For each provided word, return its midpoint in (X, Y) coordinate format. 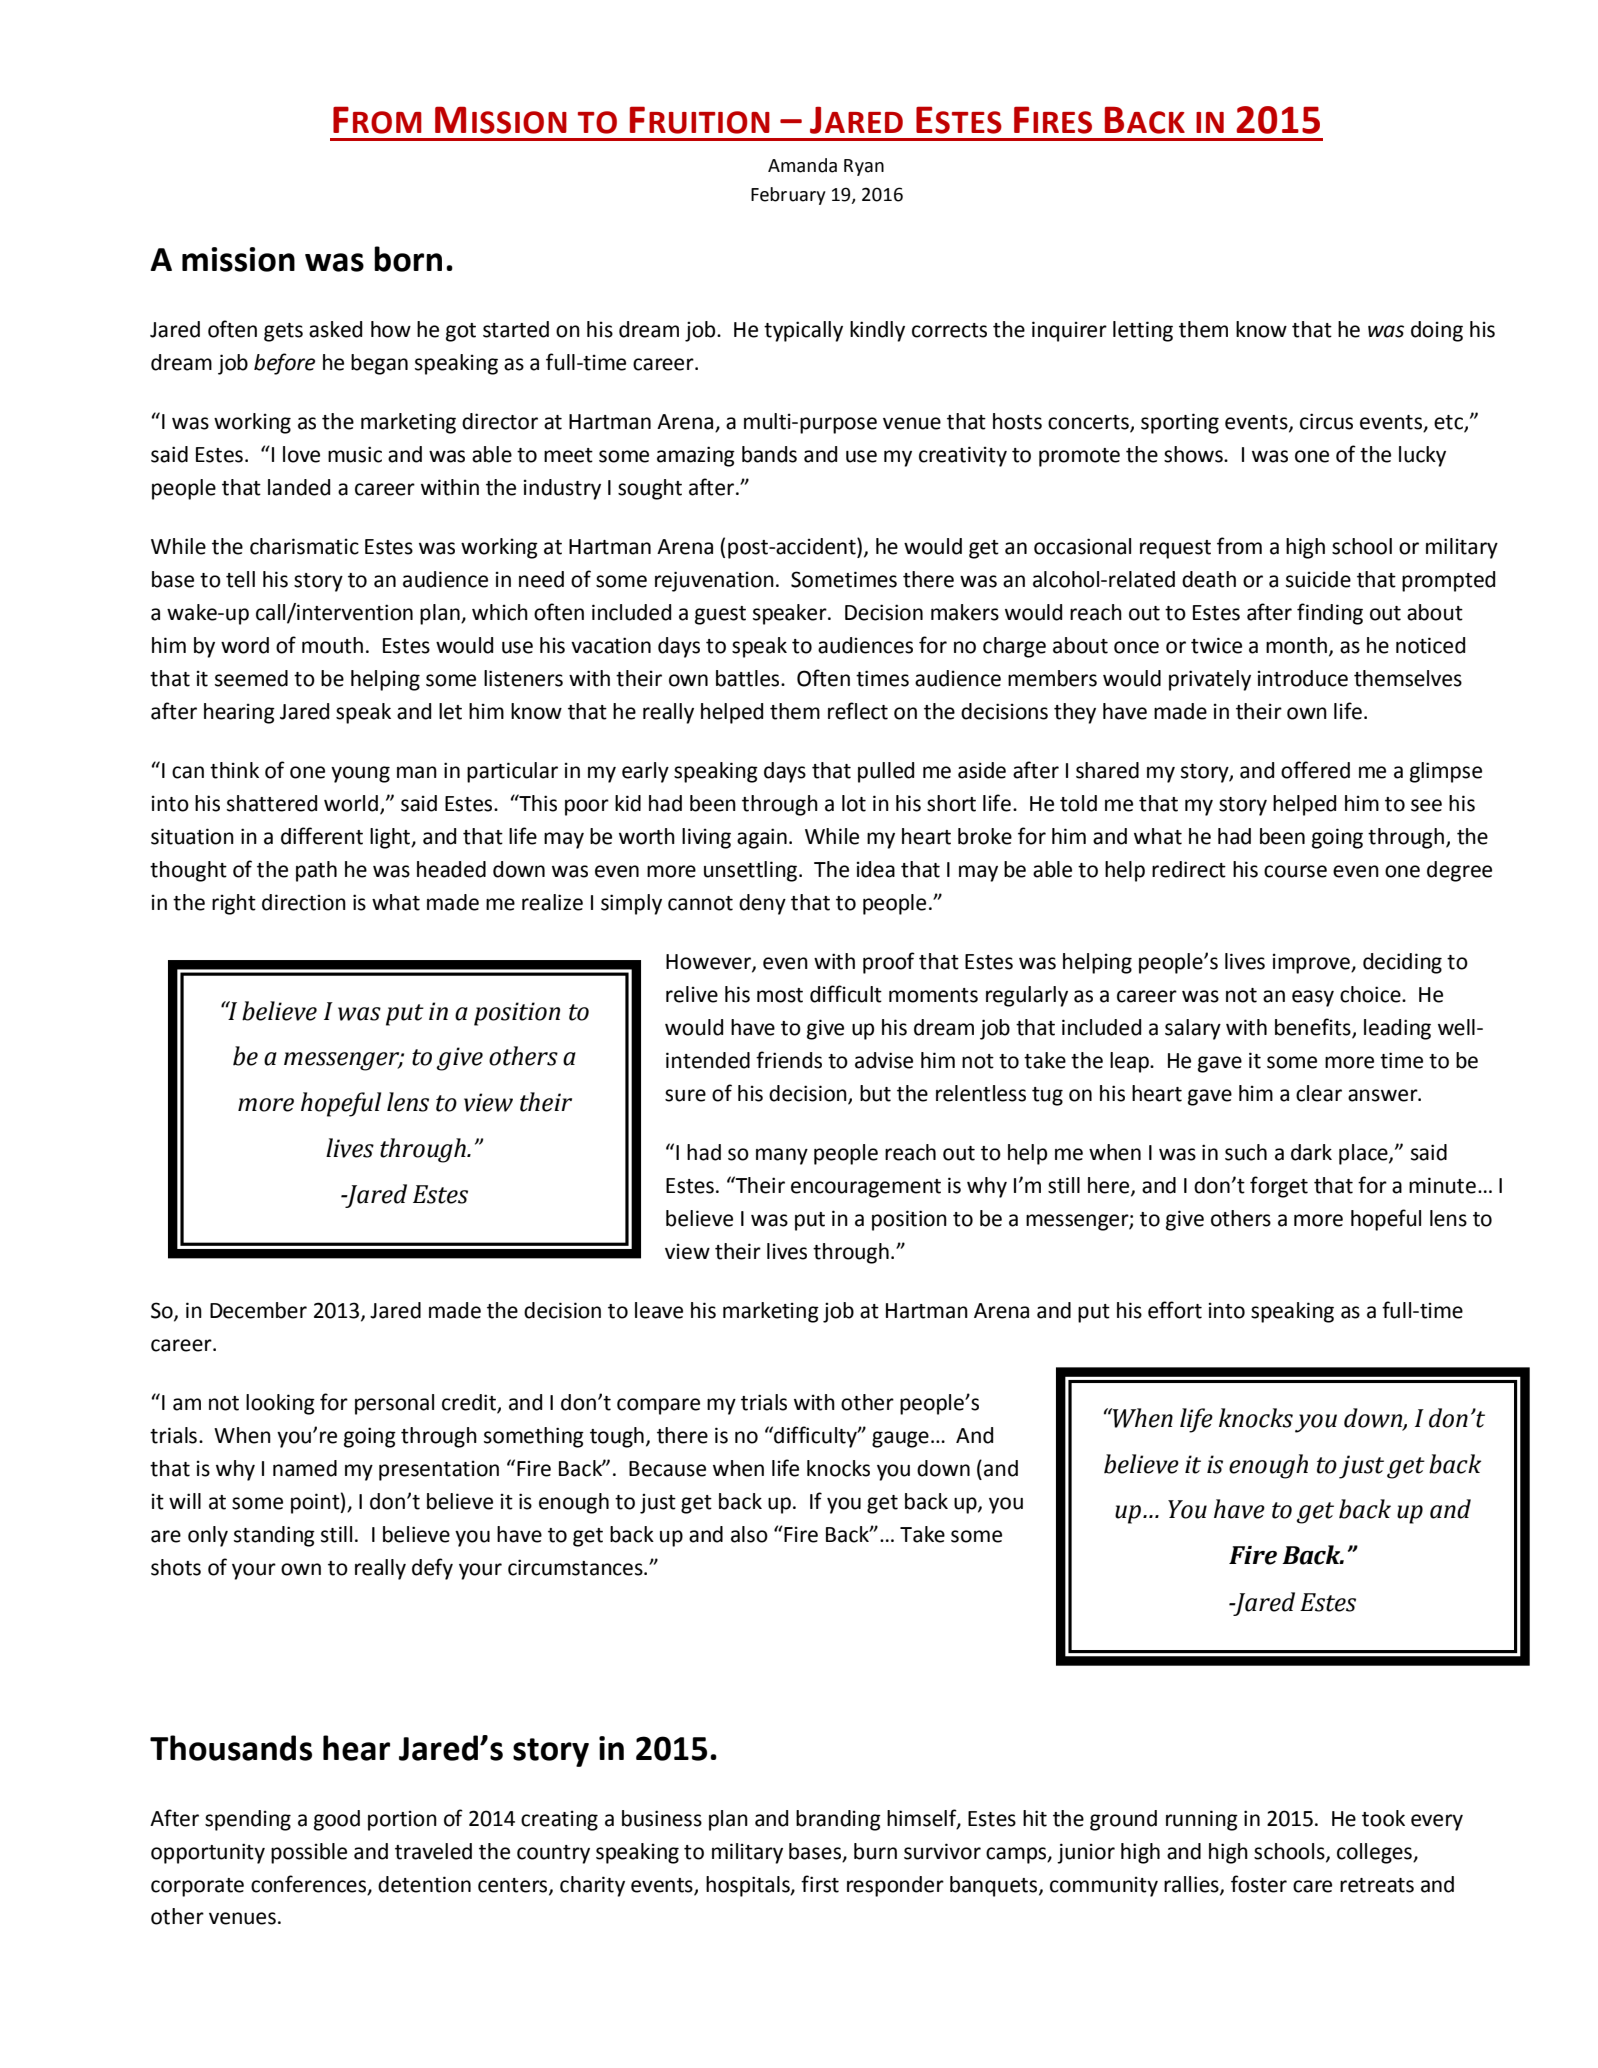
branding (838, 1820)
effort (1175, 1310)
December (258, 1310)
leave (659, 1310)
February (788, 196)
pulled (886, 772)
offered (1315, 770)
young (360, 774)
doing (1437, 331)
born (408, 259)
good (337, 1820)
